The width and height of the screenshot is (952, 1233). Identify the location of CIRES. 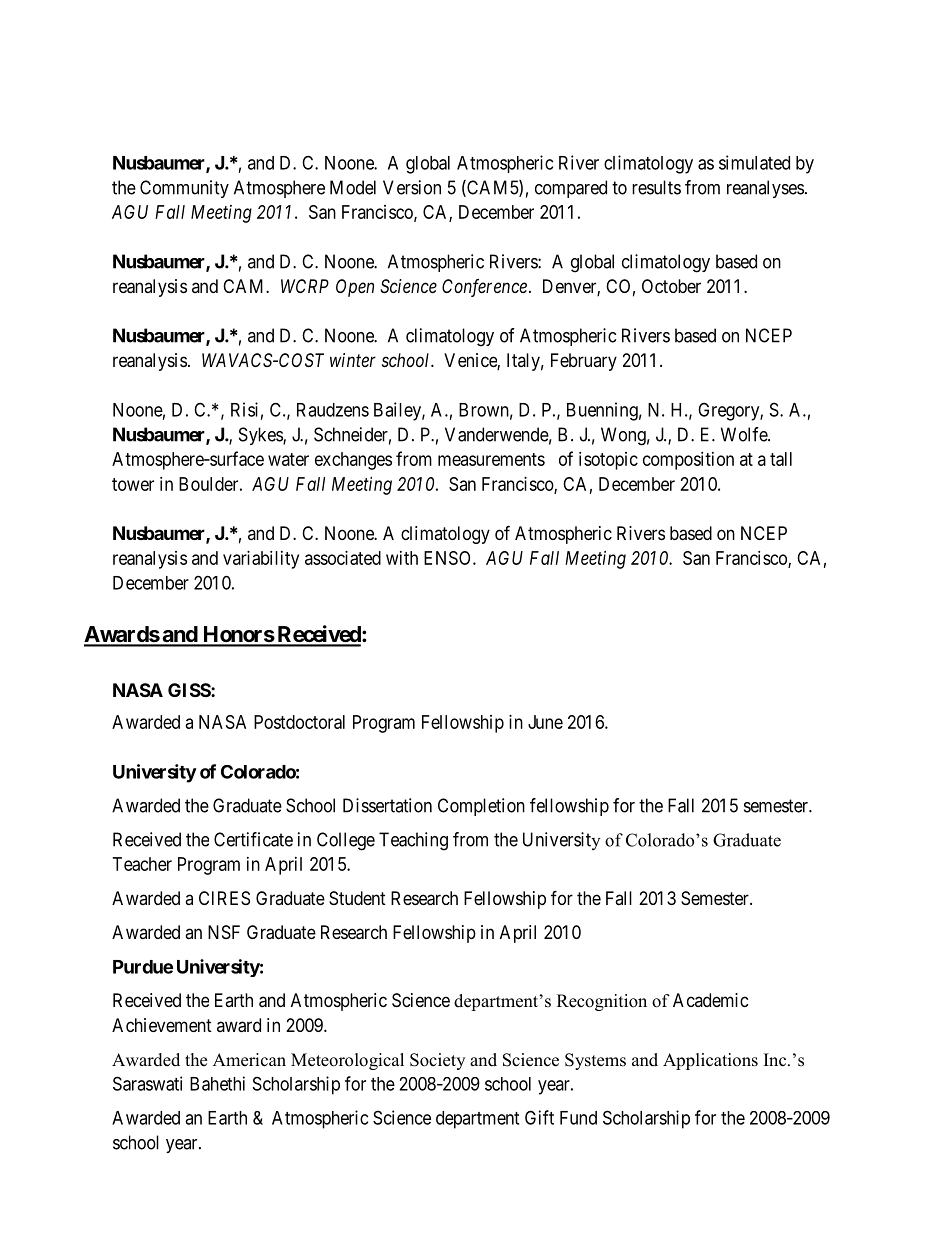
(224, 898).
